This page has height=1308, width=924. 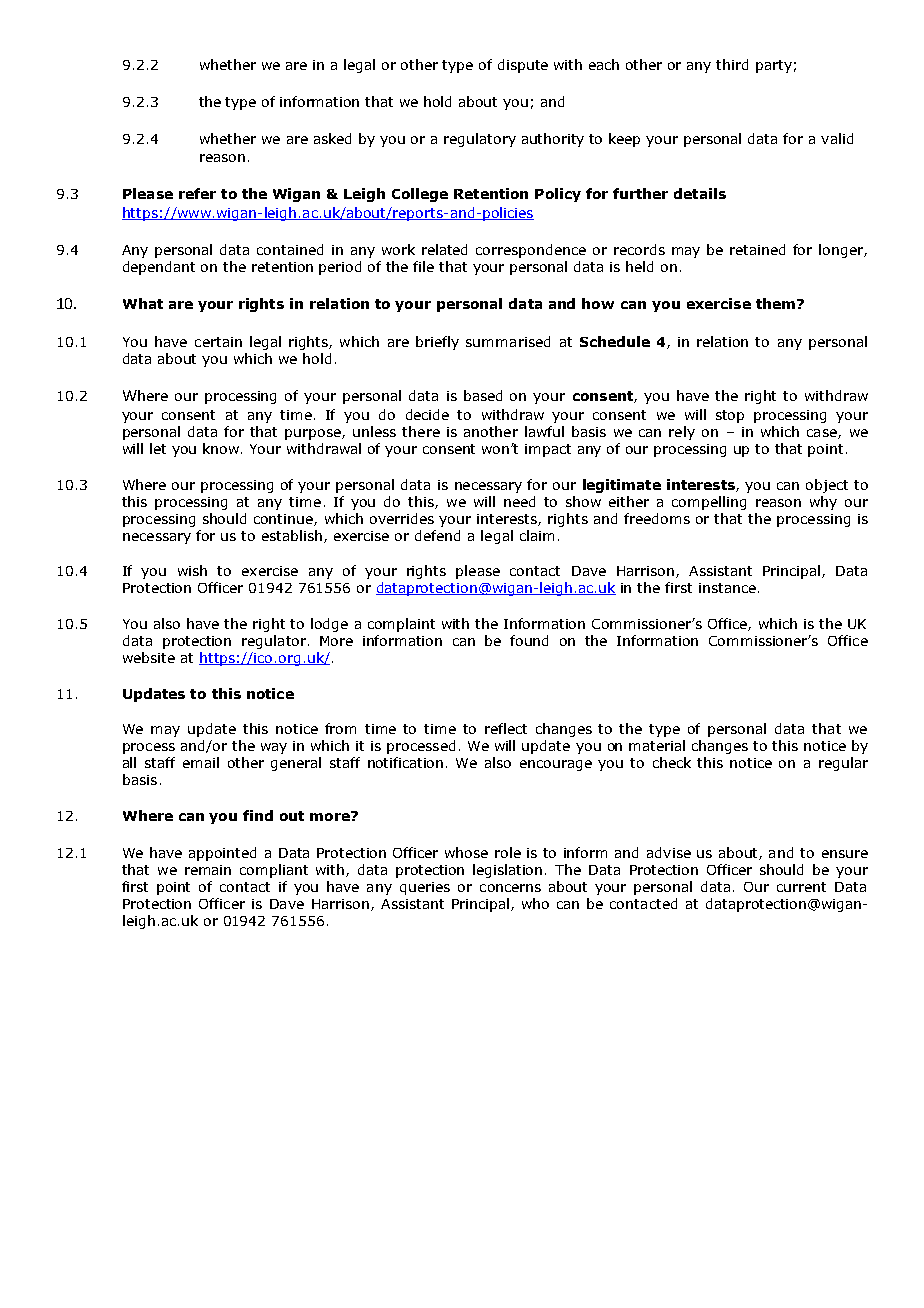 What do you see at coordinates (507, 871) in the page?
I see `legislation` at bounding box center [507, 871].
